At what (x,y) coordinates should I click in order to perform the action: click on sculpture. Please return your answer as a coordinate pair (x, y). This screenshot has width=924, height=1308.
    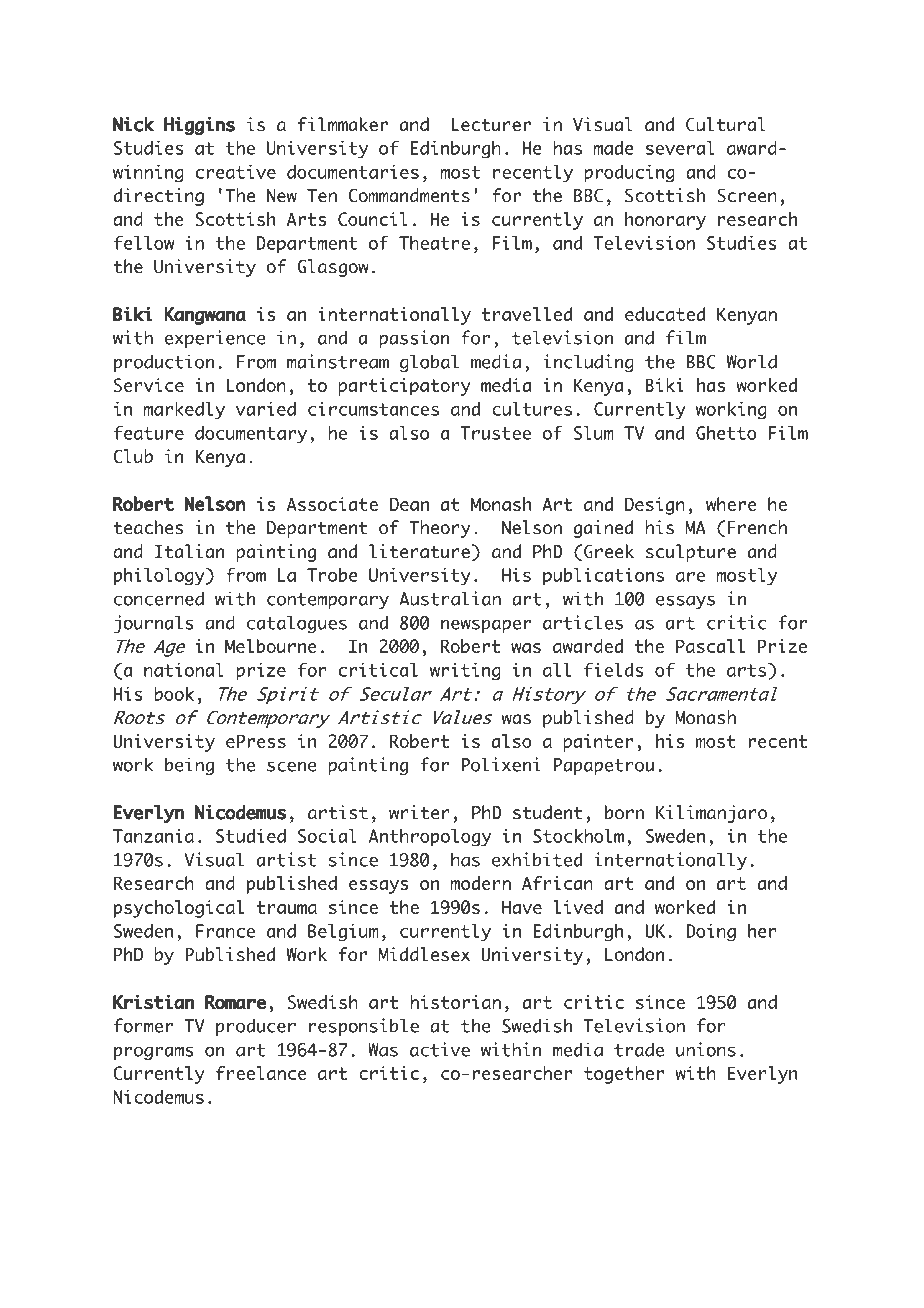
    Looking at the image, I should click on (691, 553).
